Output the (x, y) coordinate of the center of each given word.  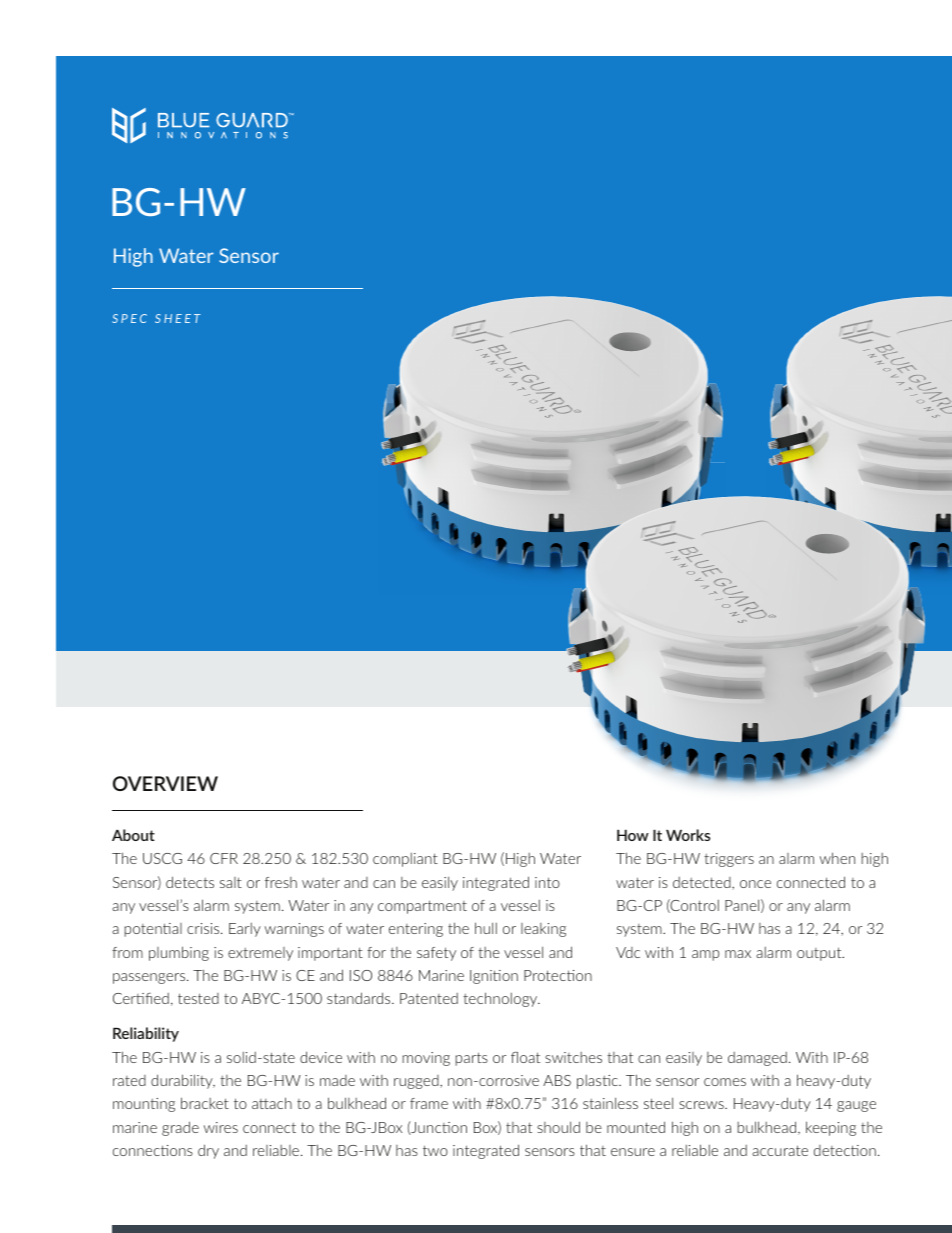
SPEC (129, 318)
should (558, 1127)
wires (221, 1127)
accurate (780, 1150)
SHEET (178, 318)
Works (688, 835)
